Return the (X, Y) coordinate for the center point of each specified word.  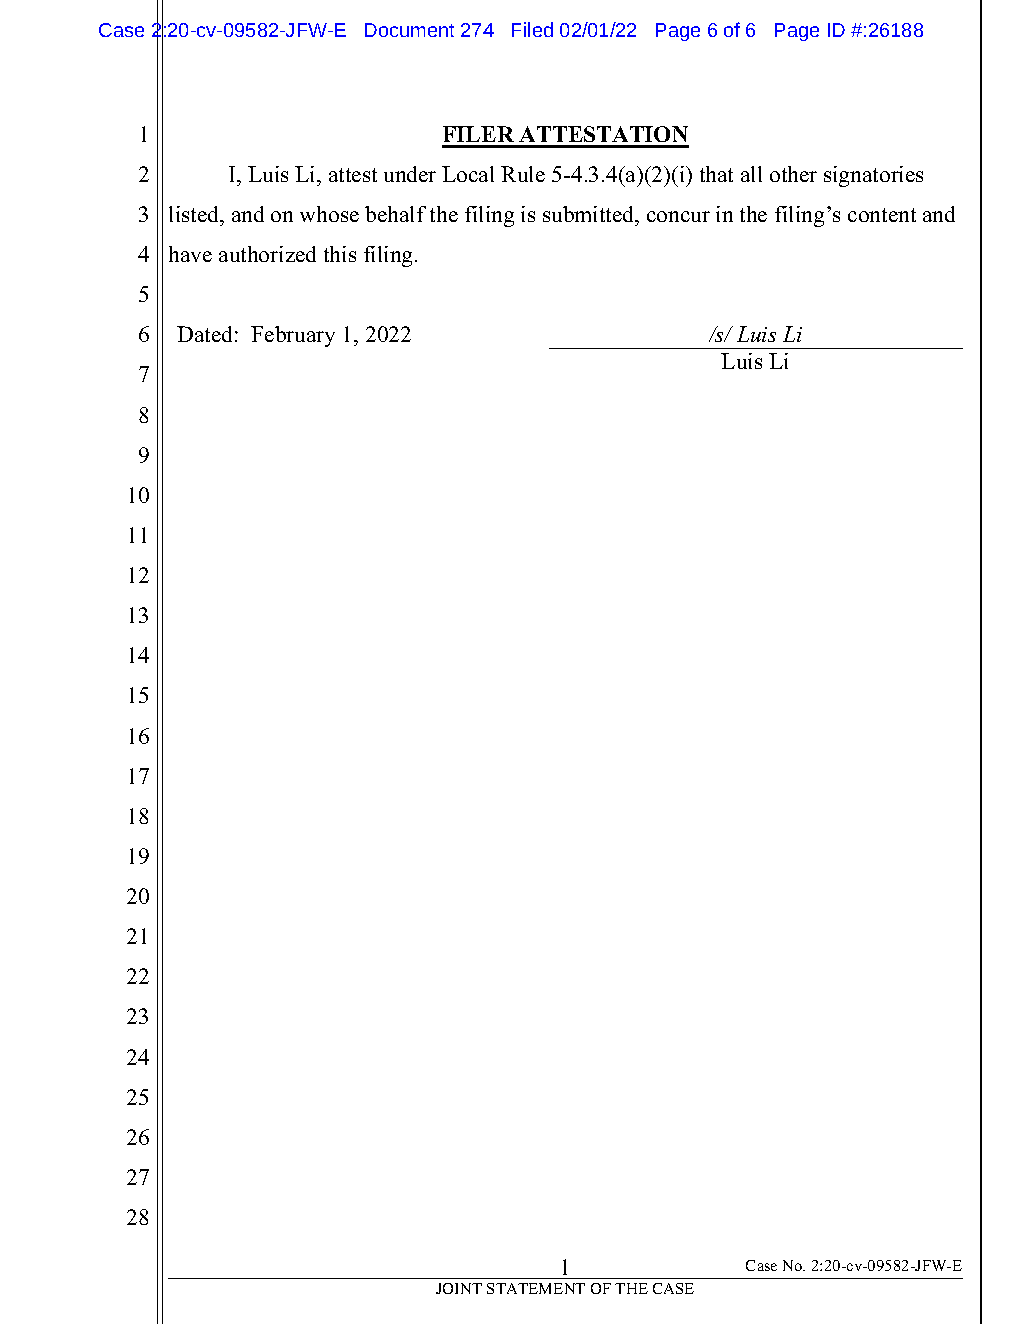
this (340, 254)
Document (409, 30)
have (190, 254)
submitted (590, 214)
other (793, 174)
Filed (532, 29)
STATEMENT (536, 1288)
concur (678, 216)
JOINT (459, 1288)
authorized (267, 254)
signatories (873, 176)
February (293, 336)
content (882, 215)
